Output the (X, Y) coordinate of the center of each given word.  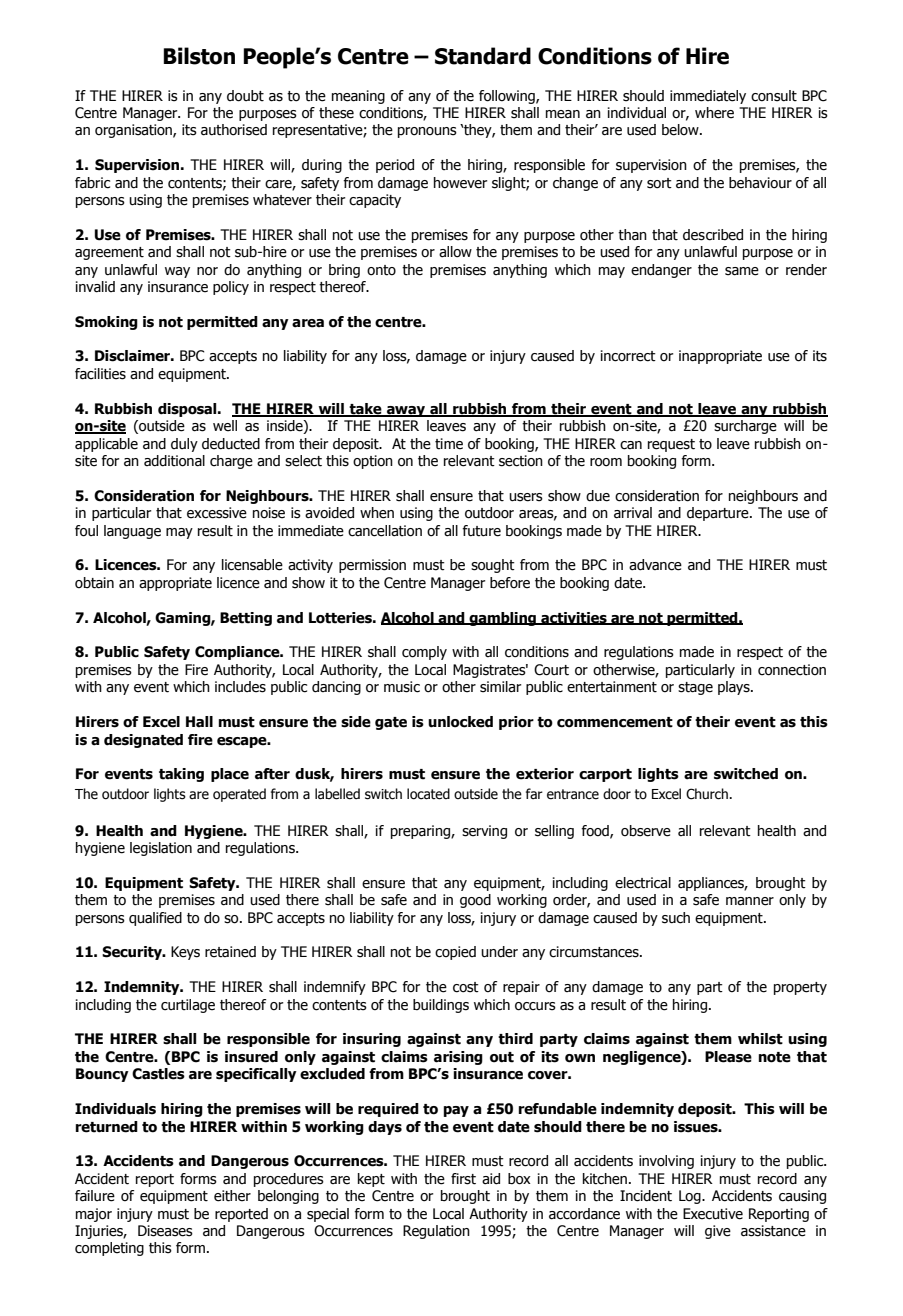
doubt (245, 96)
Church (708, 794)
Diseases (165, 1231)
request (671, 445)
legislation (161, 849)
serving (484, 832)
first (463, 1179)
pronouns (427, 132)
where (714, 113)
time (449, 444)
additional (174, 461)
